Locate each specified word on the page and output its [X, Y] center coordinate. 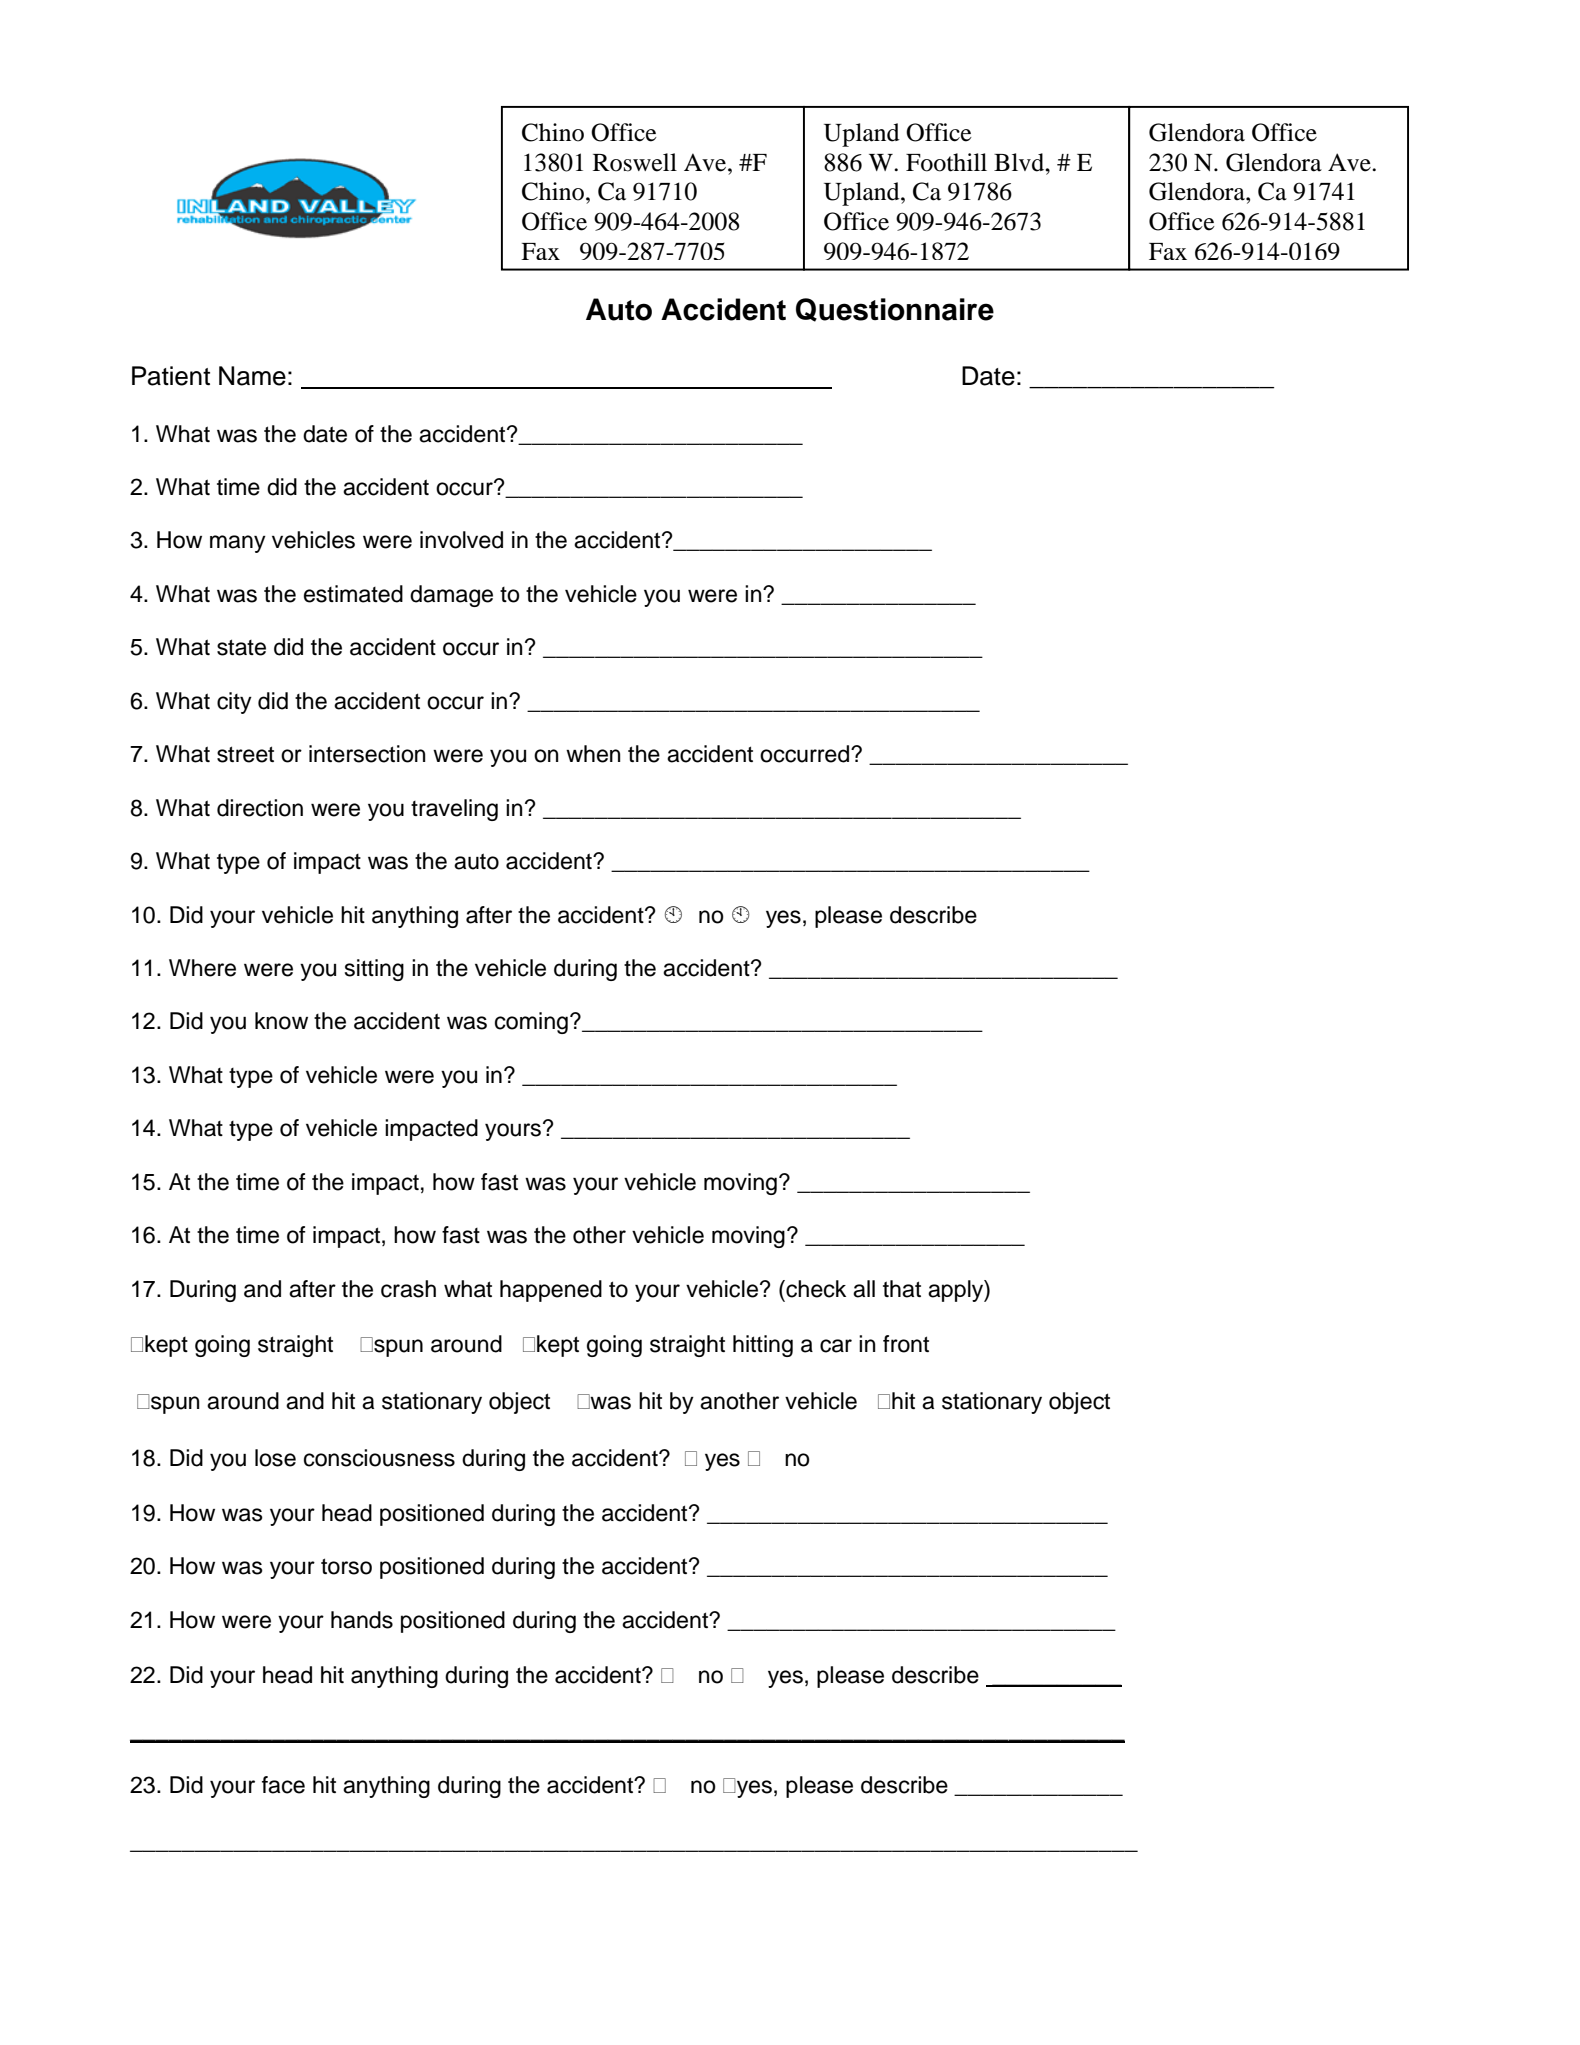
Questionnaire [895, 310]
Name [252, 376]
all [864, 1289]
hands [362, 1620]
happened [551, 1291]
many [238, 544]
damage [451, 596]
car [836, 1346]
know [281, 1021]
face [283, 1785]
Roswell [635, 162]
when [593, 754]
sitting [374, 970]
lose [275, 1458]
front [906, 1344]
